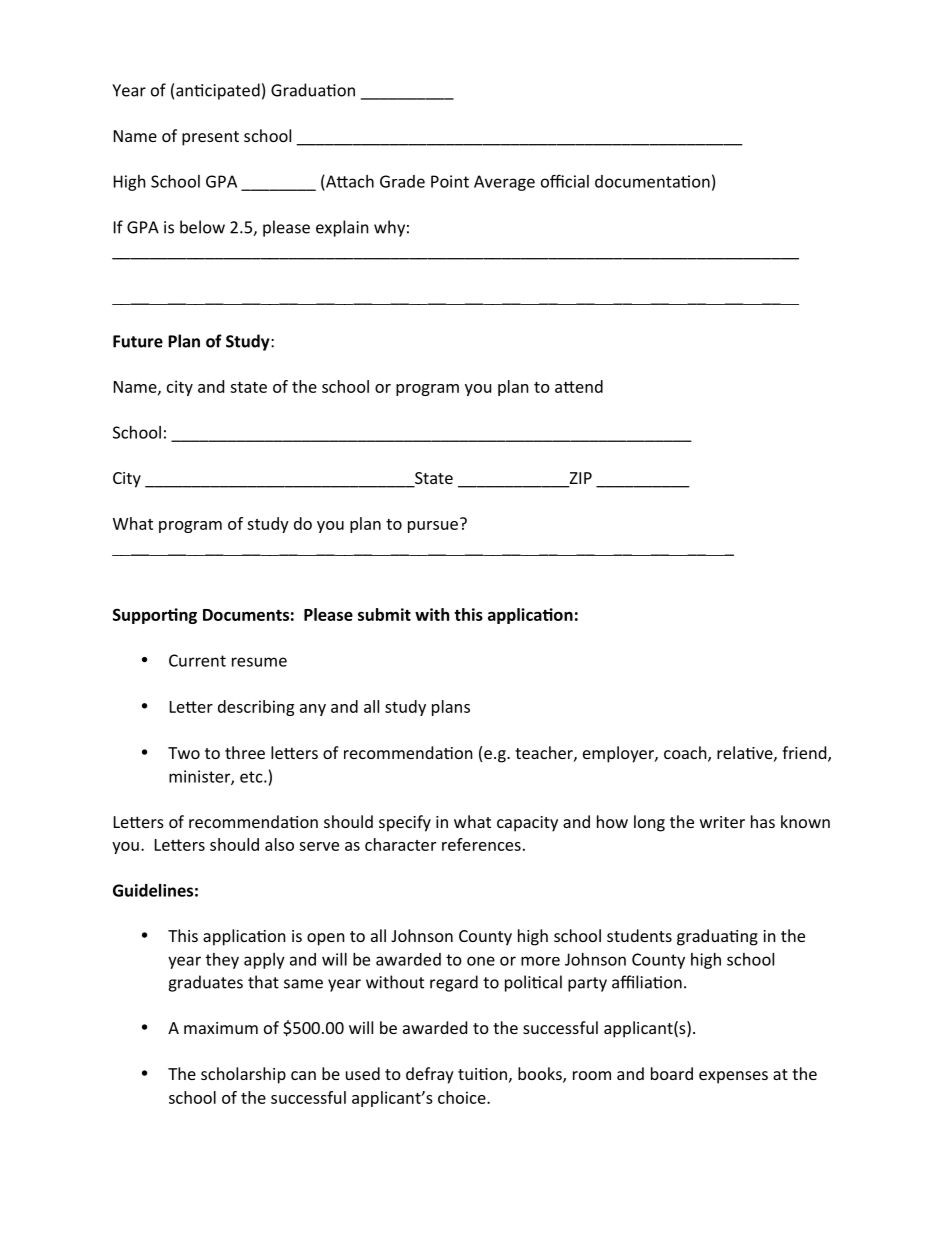 The height and width of the screenshot is (1233, 952). Describe the element at coordinates (450, 181) in the screenshot. I see `Point` at that location.
